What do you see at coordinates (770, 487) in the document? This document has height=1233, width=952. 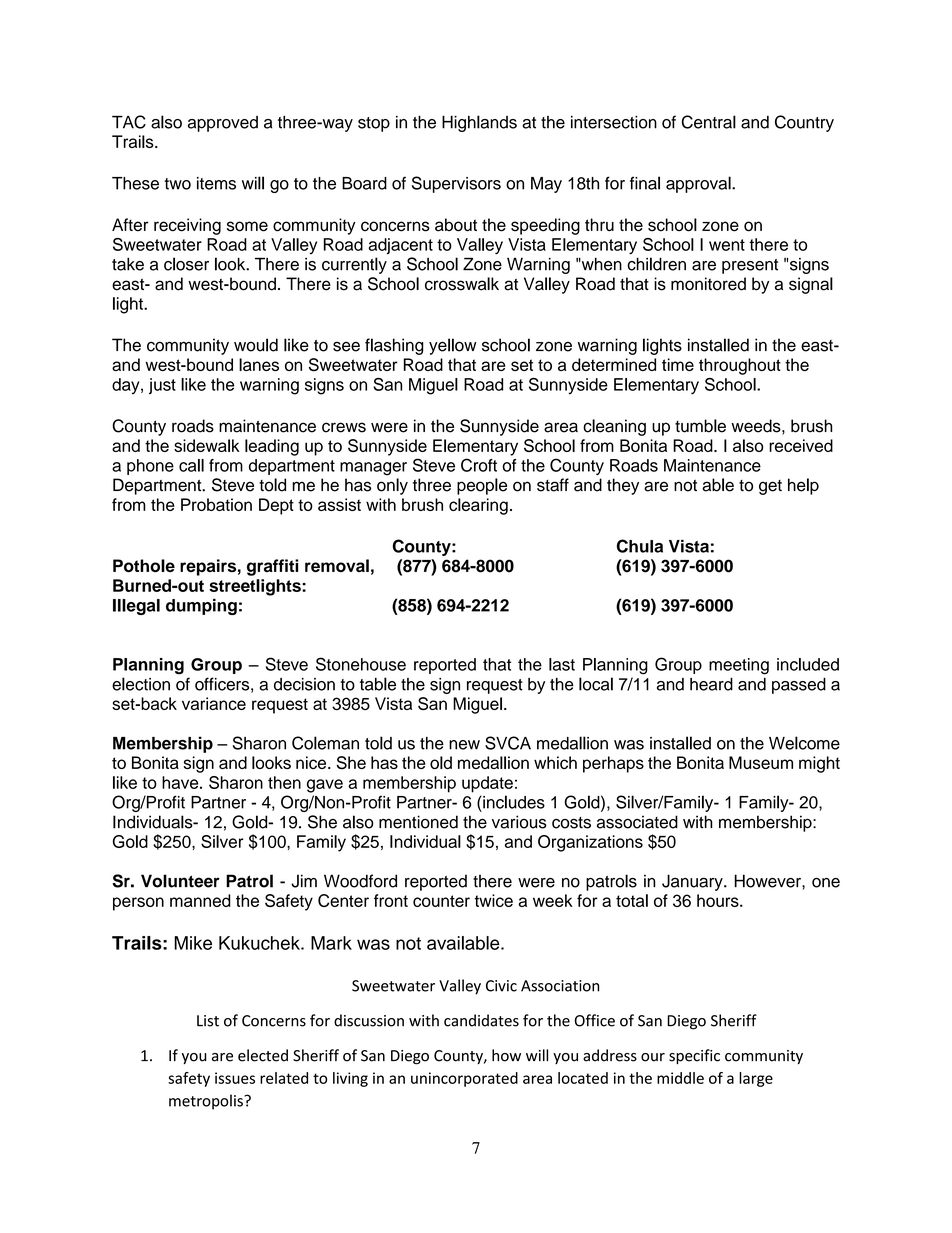 I see `get` at bounding box center [770, 487].
